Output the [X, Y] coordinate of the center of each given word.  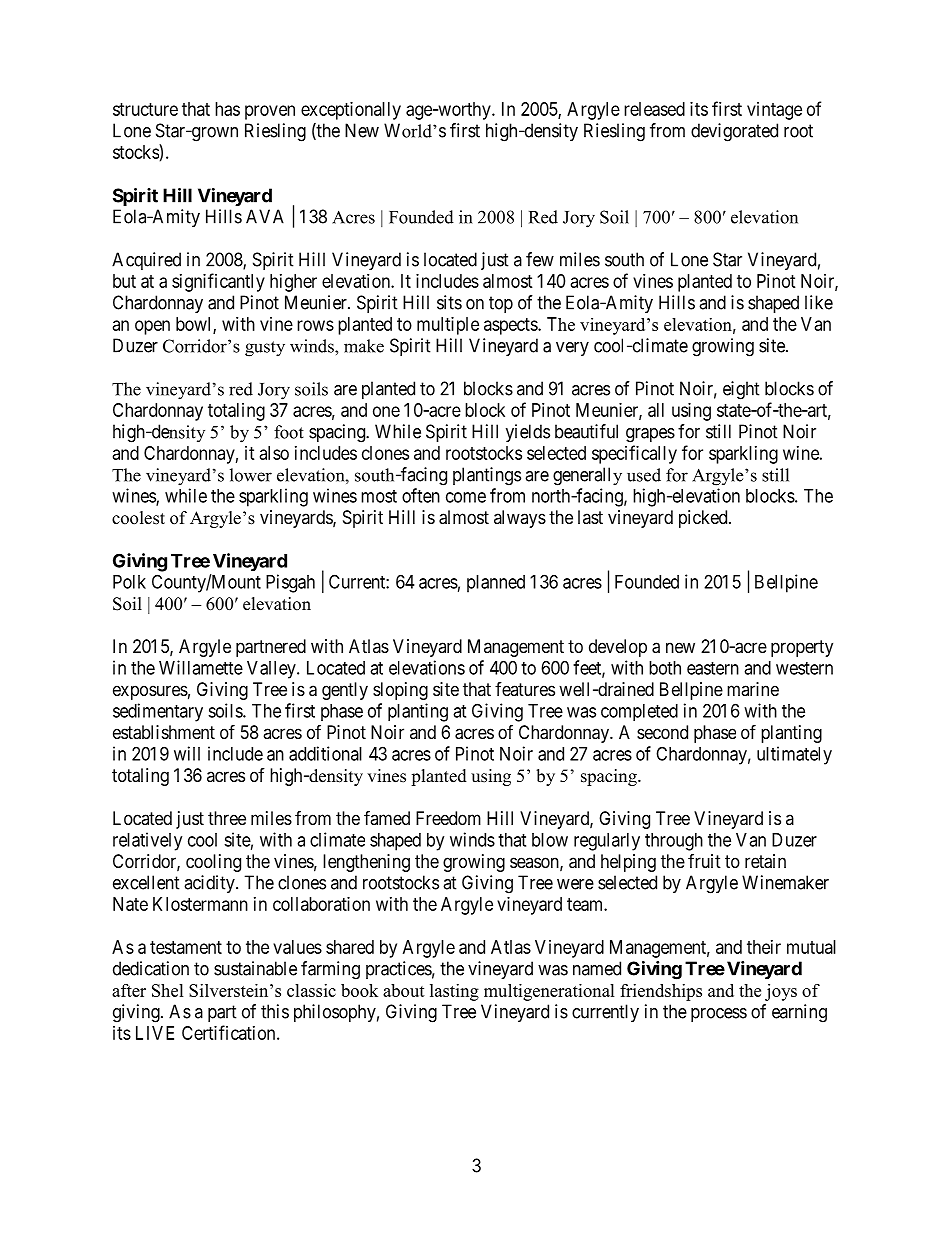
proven [270, 112]
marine [753, 689]
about [404, 990]
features [525, 689]
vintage [774, 111]
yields [528, 433]
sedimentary [158, 712]
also [274, 453]
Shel [168, 990]
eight [741, 390]
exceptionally [351, 111]
